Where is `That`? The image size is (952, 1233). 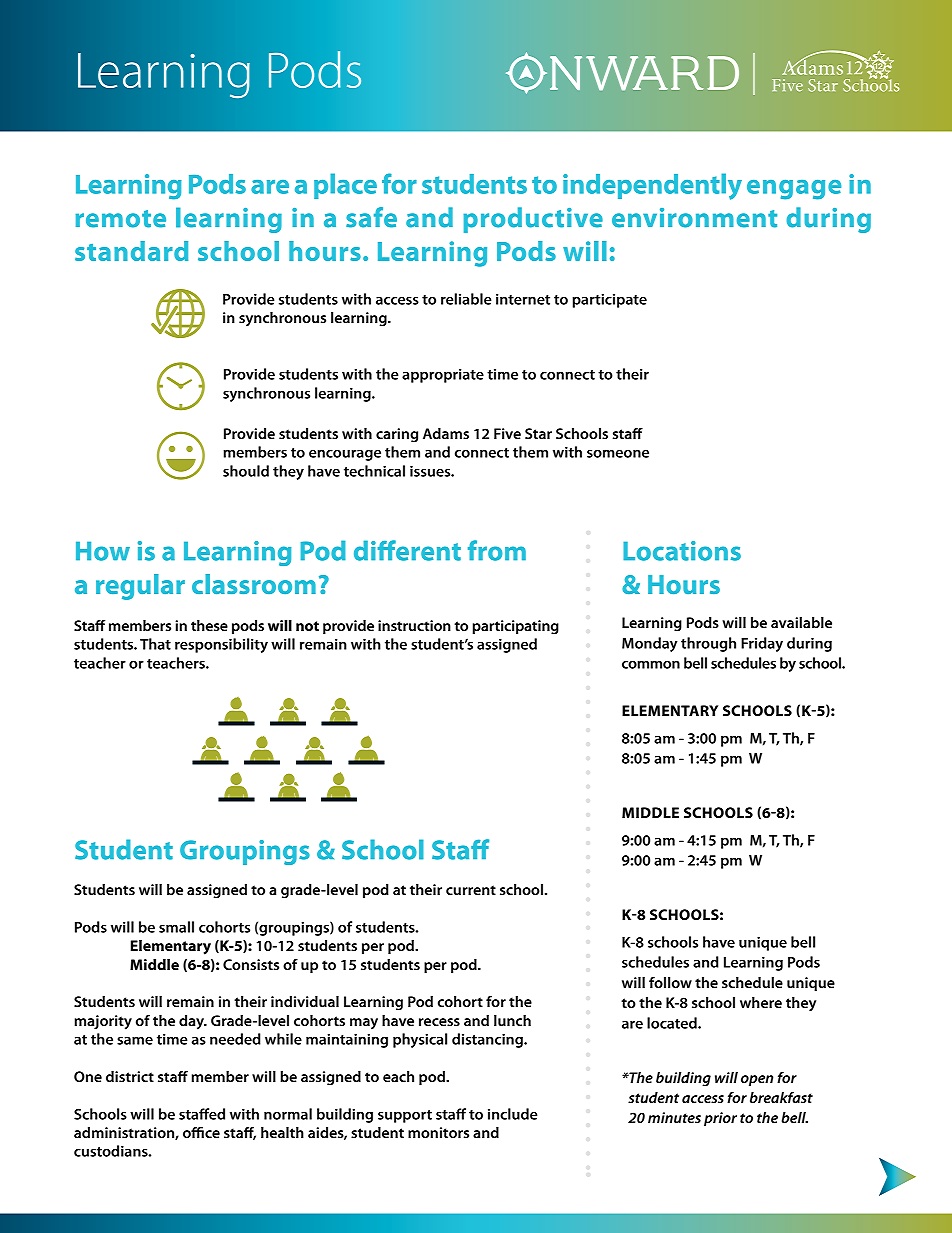
That is located at coordinates (155, 644).
